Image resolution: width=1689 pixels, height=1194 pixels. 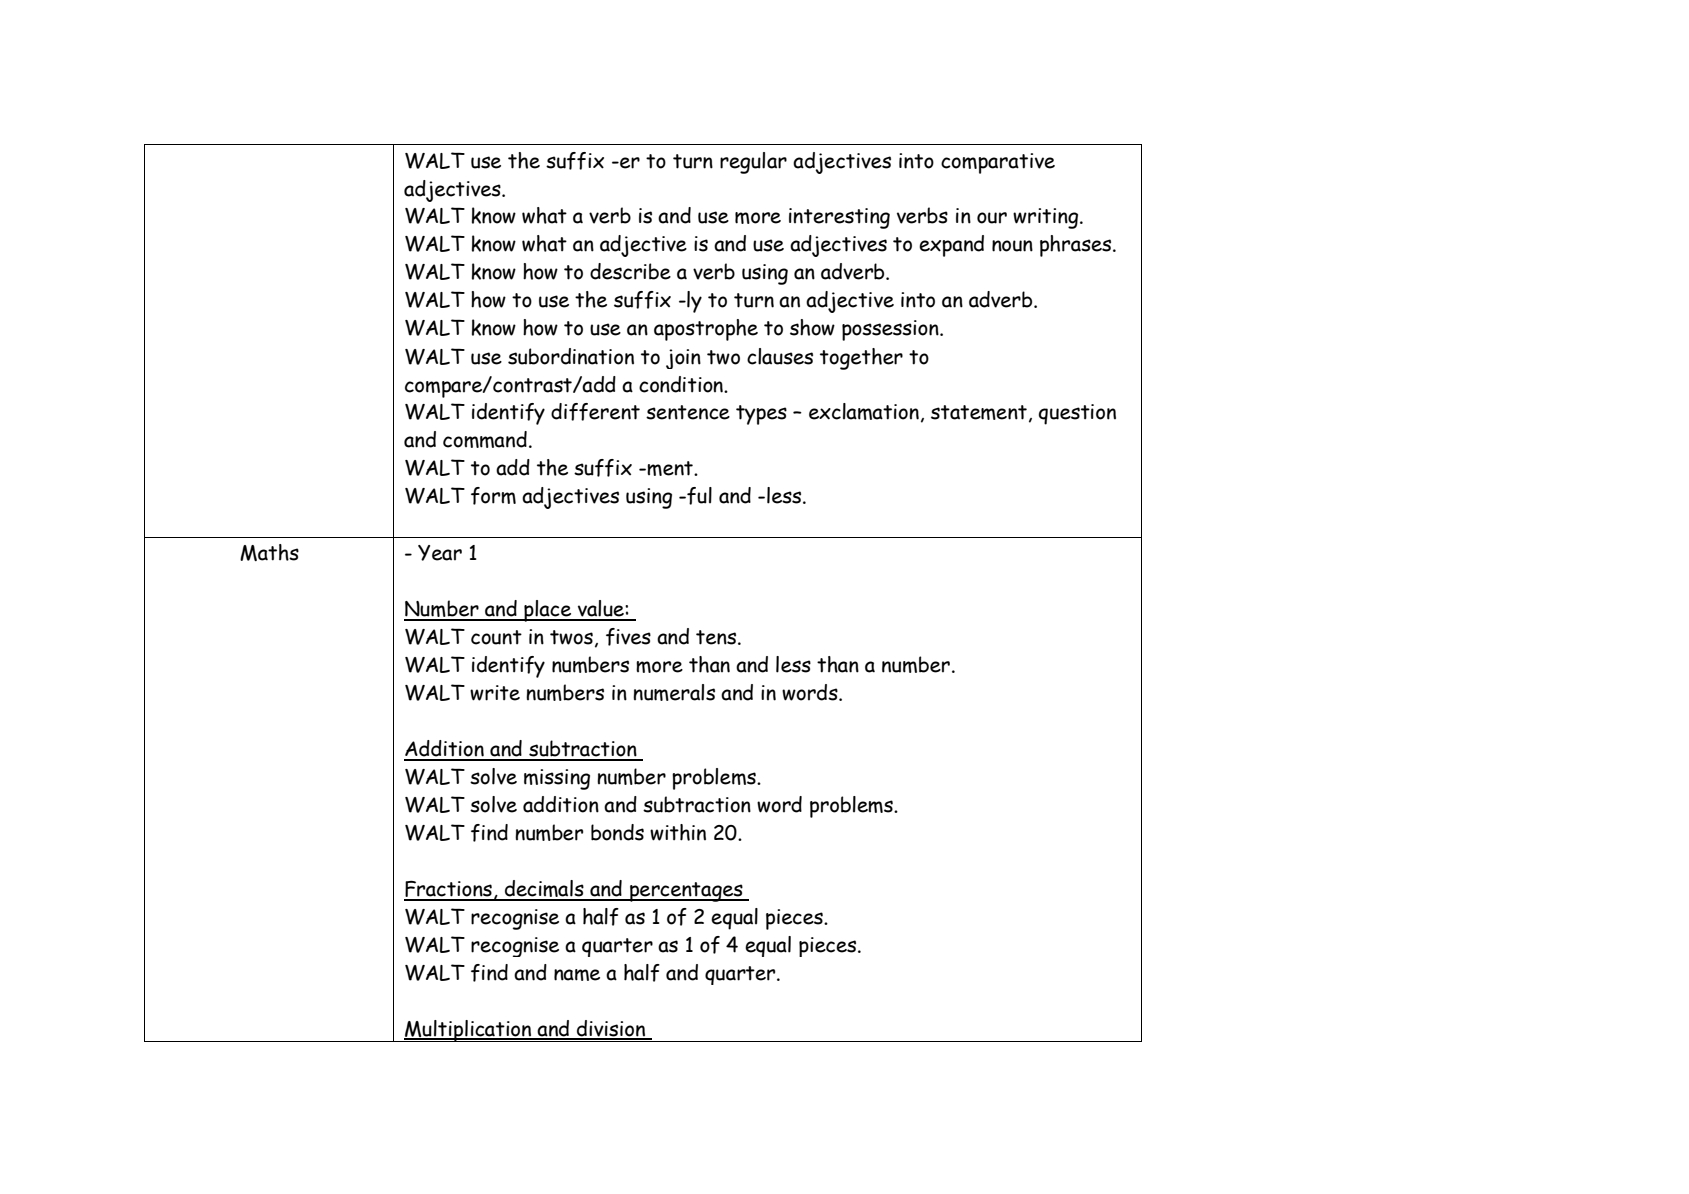 I want to click on missing, so click(x=557, y=779).
